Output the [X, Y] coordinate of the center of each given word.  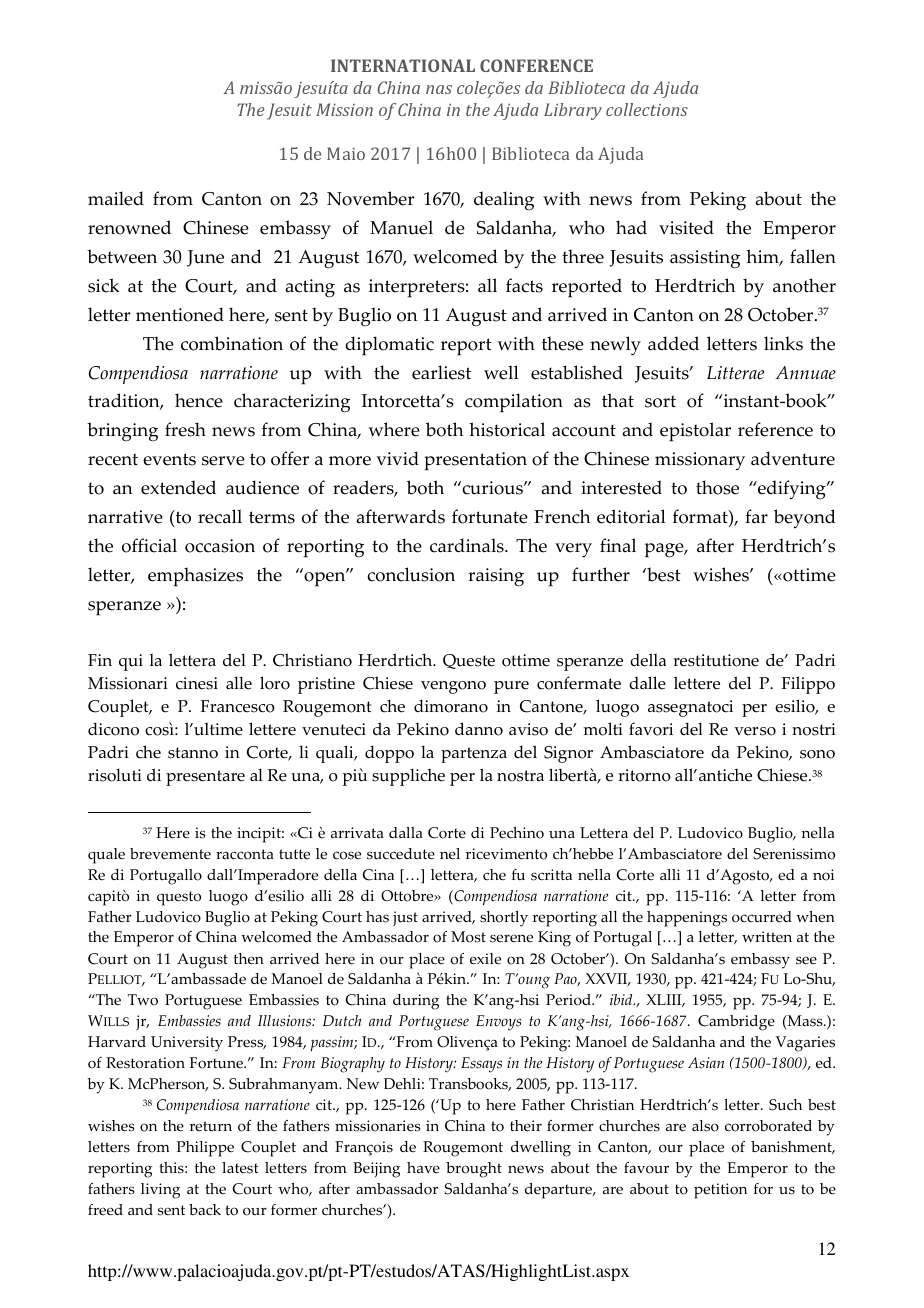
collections [647, 109]
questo [179, 898]
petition [720, 1191]
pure [511, 687]
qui [131, 662]
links [783, 343]
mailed [116, 198]
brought [474, 1170]
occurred [762, 917]
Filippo [808, 685]
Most [468, 937]
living [160, 1191]
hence [199, 400]
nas [439, 89]
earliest [441, 372]
